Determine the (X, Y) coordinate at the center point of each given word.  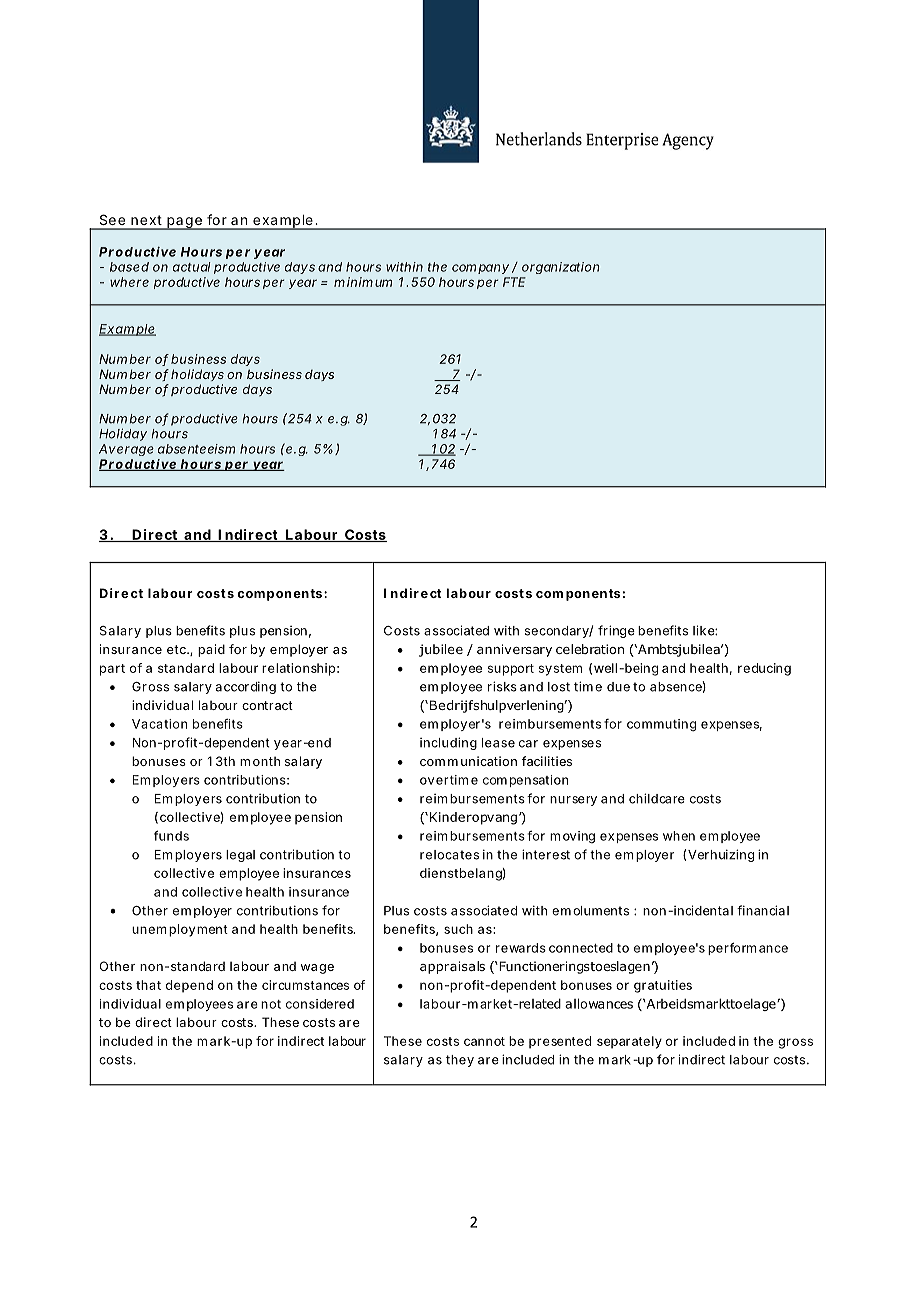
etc (177, 649)
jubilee (441, 650)
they (460, 1061)
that (148, 985)
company (480, 269)
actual (192, 267)
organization (561, 268)
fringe (616, 631)
